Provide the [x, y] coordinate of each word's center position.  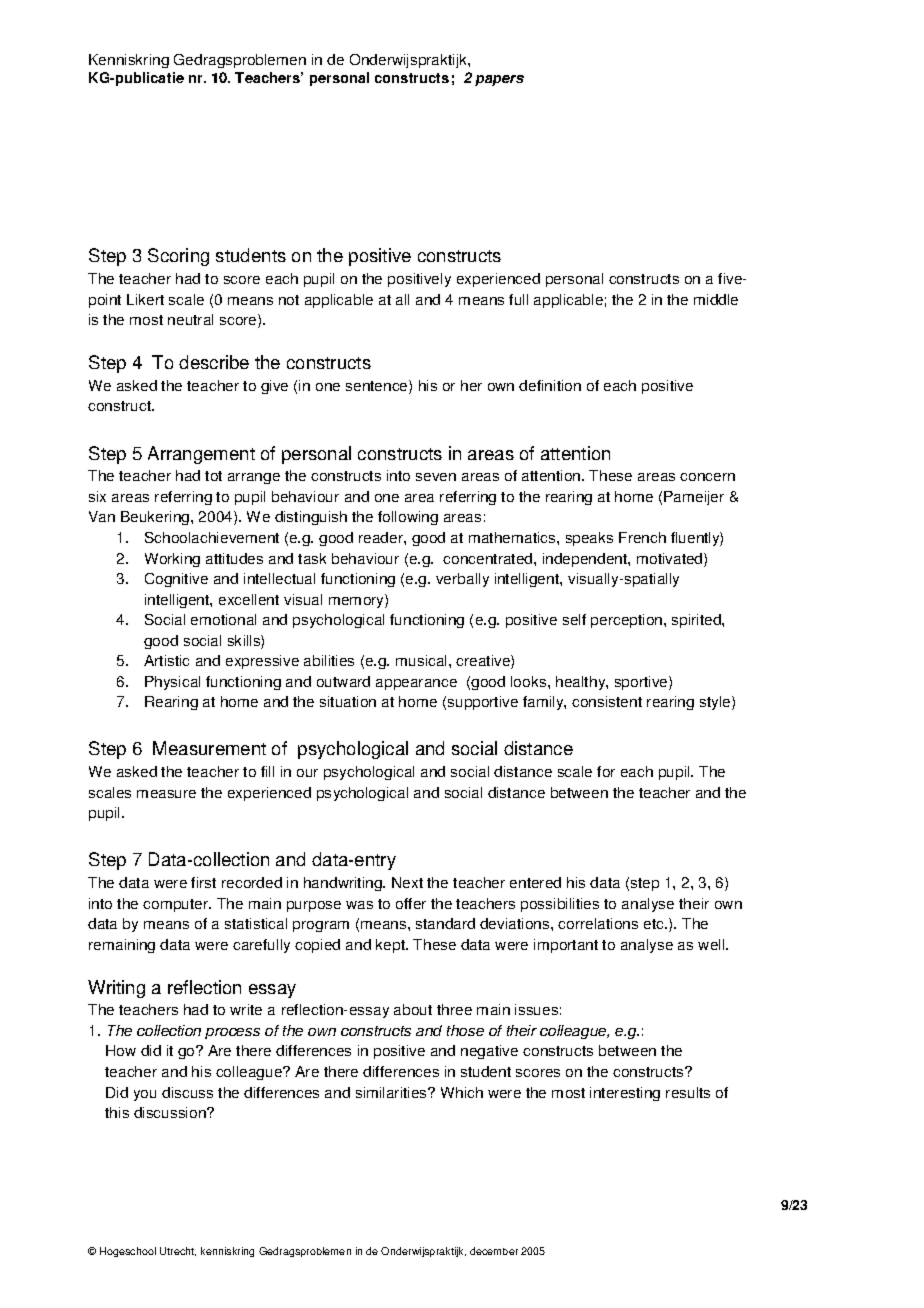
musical [423, 660]
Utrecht [178, 1251]
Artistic [166, 660]
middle [716, 299]
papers [499, 80]
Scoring [178, 257]
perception [628, 621]
